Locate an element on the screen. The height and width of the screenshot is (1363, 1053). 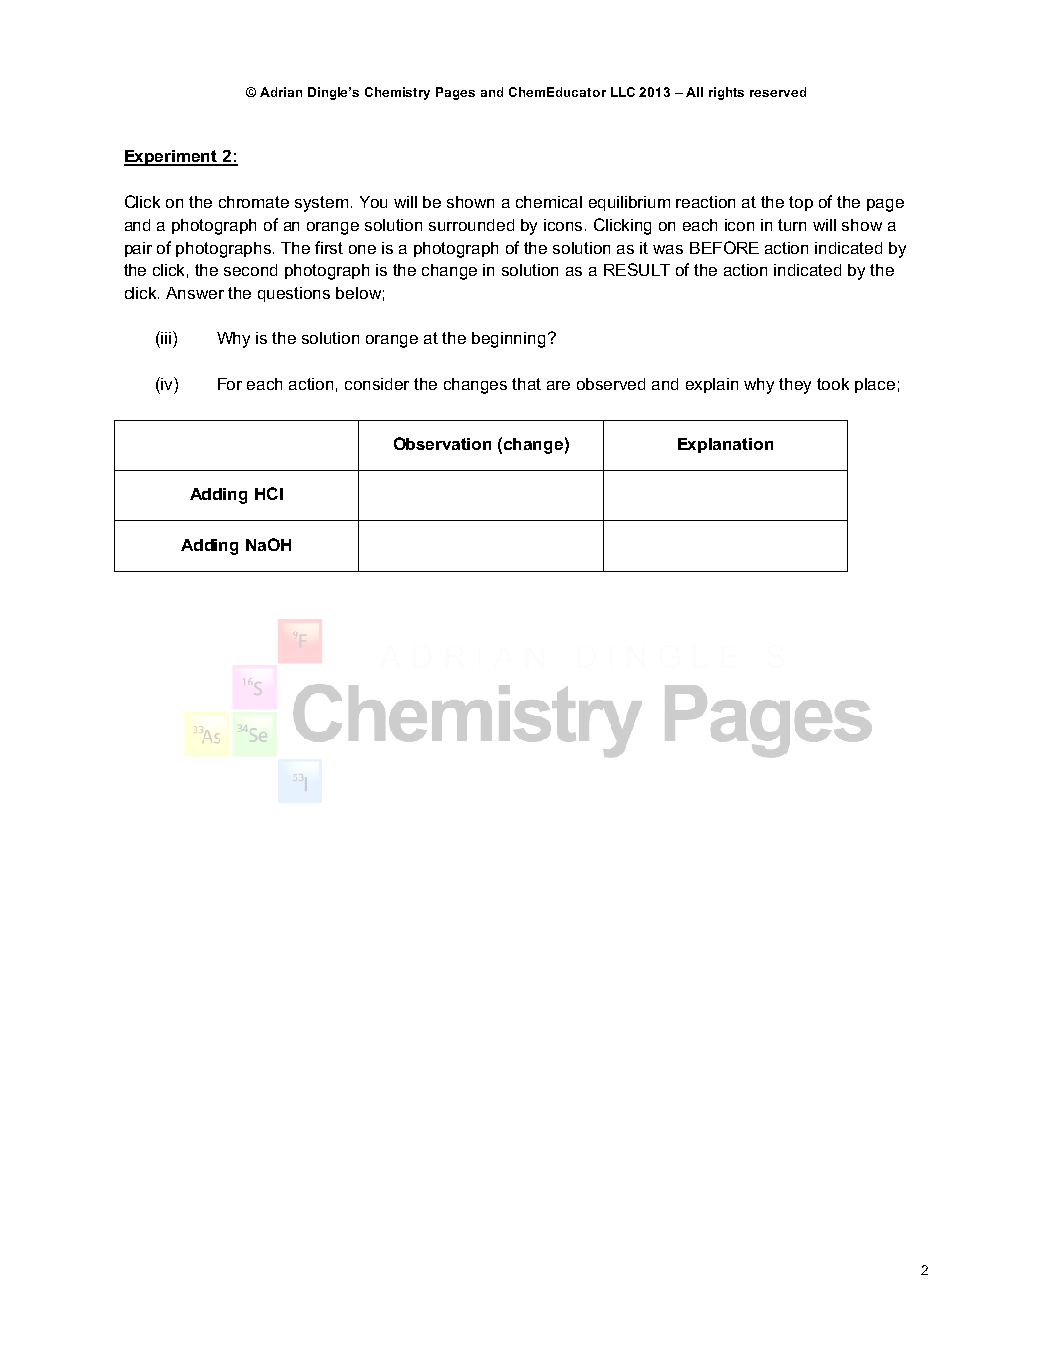
took is located at coordinates (833, 384).
